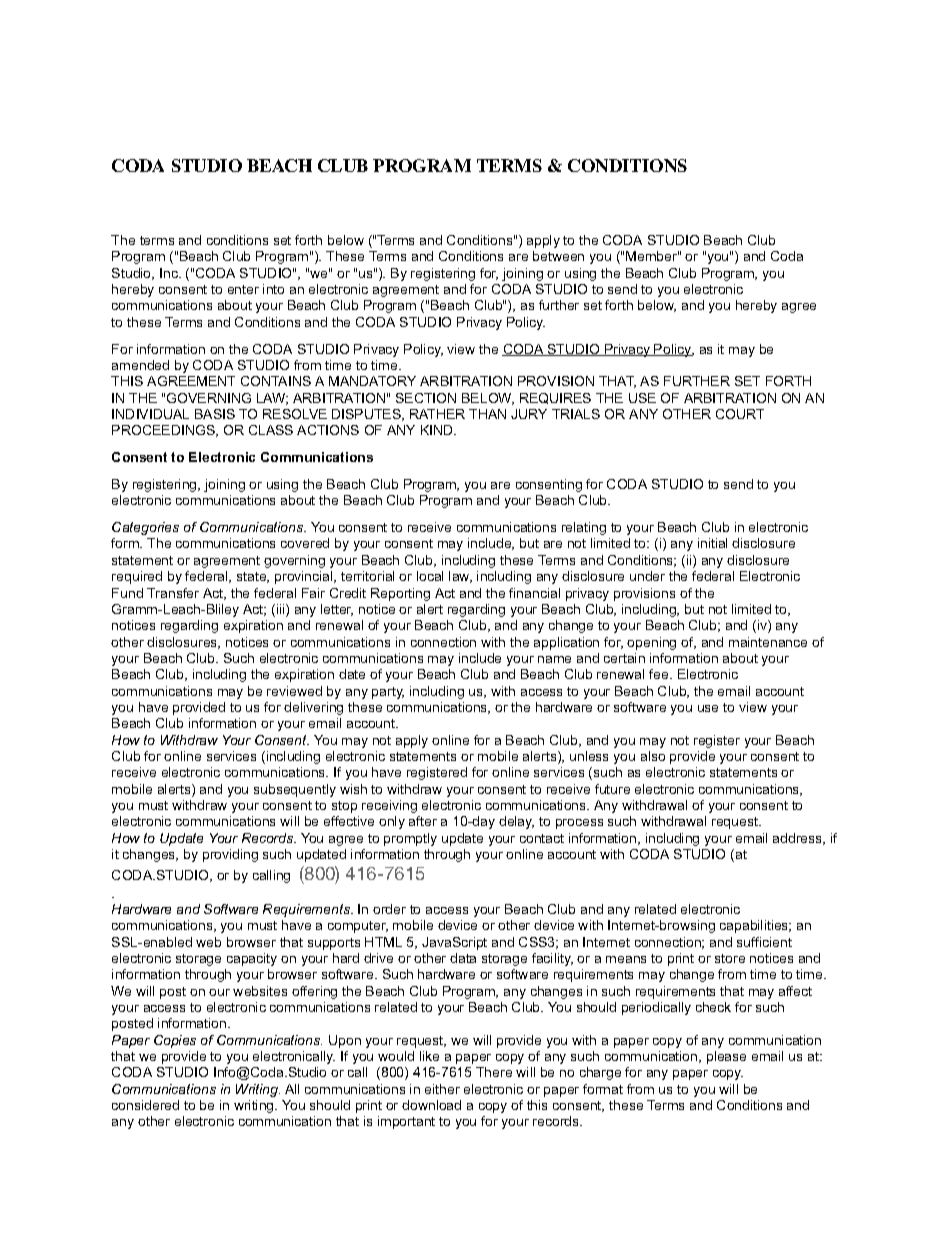 The height and width of the image is (1233, 952). Describe the element at coordinates (438, 430) in the image. I see `KIND` at that location.
